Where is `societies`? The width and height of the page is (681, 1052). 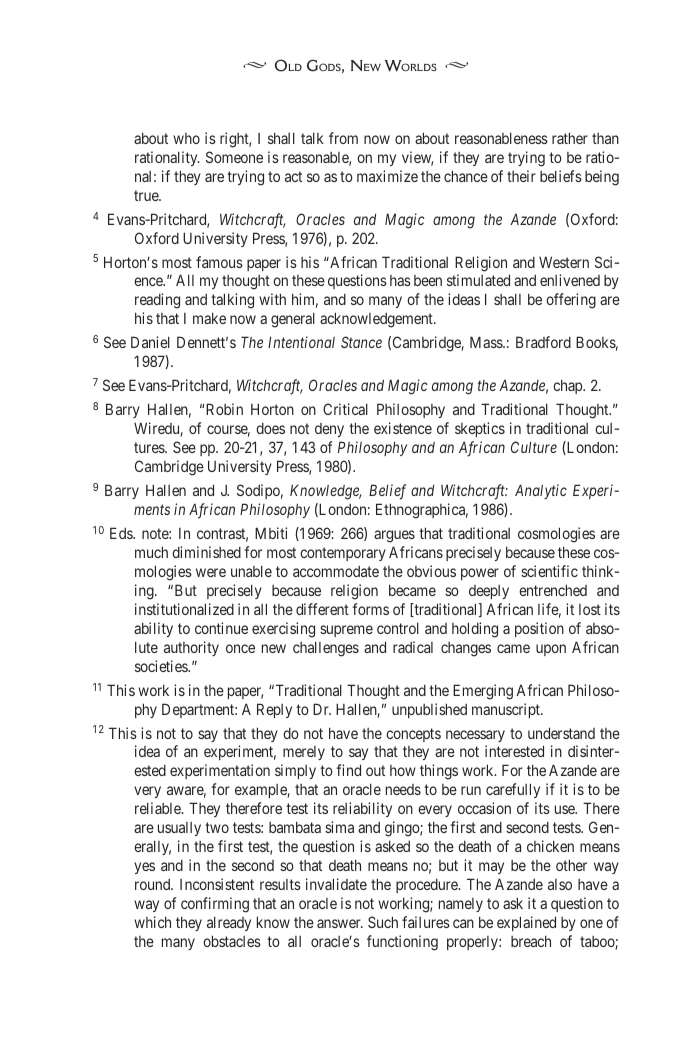 societies is located at coordinates (162, 666).
